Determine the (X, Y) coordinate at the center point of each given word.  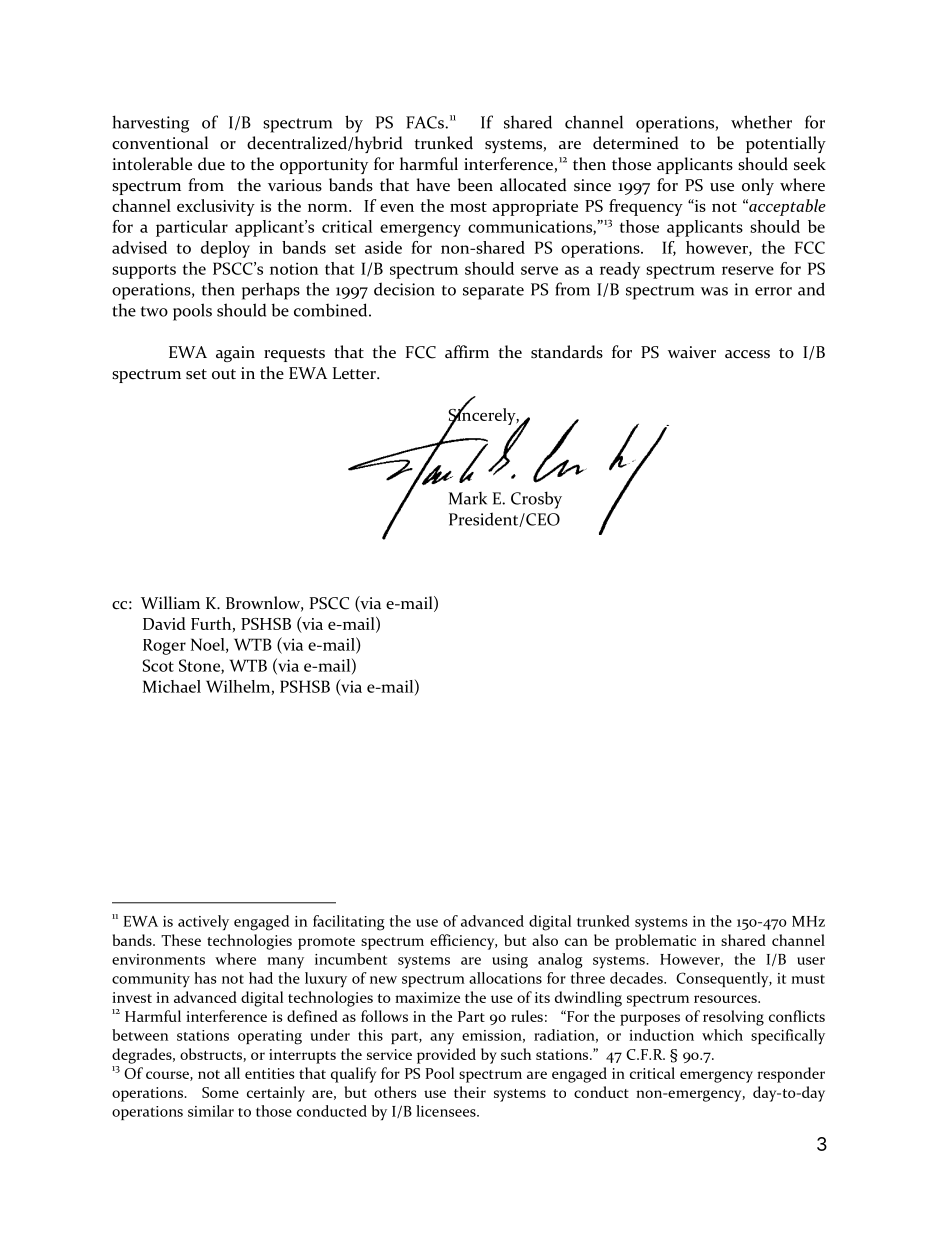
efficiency (463, 942)
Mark (468, 498)
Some (220, 1092)
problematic (655, 942)
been (475, 185)
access (747, 354)
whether (761, 122)
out (224, 374)
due (211, 164)
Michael (172, 686)
